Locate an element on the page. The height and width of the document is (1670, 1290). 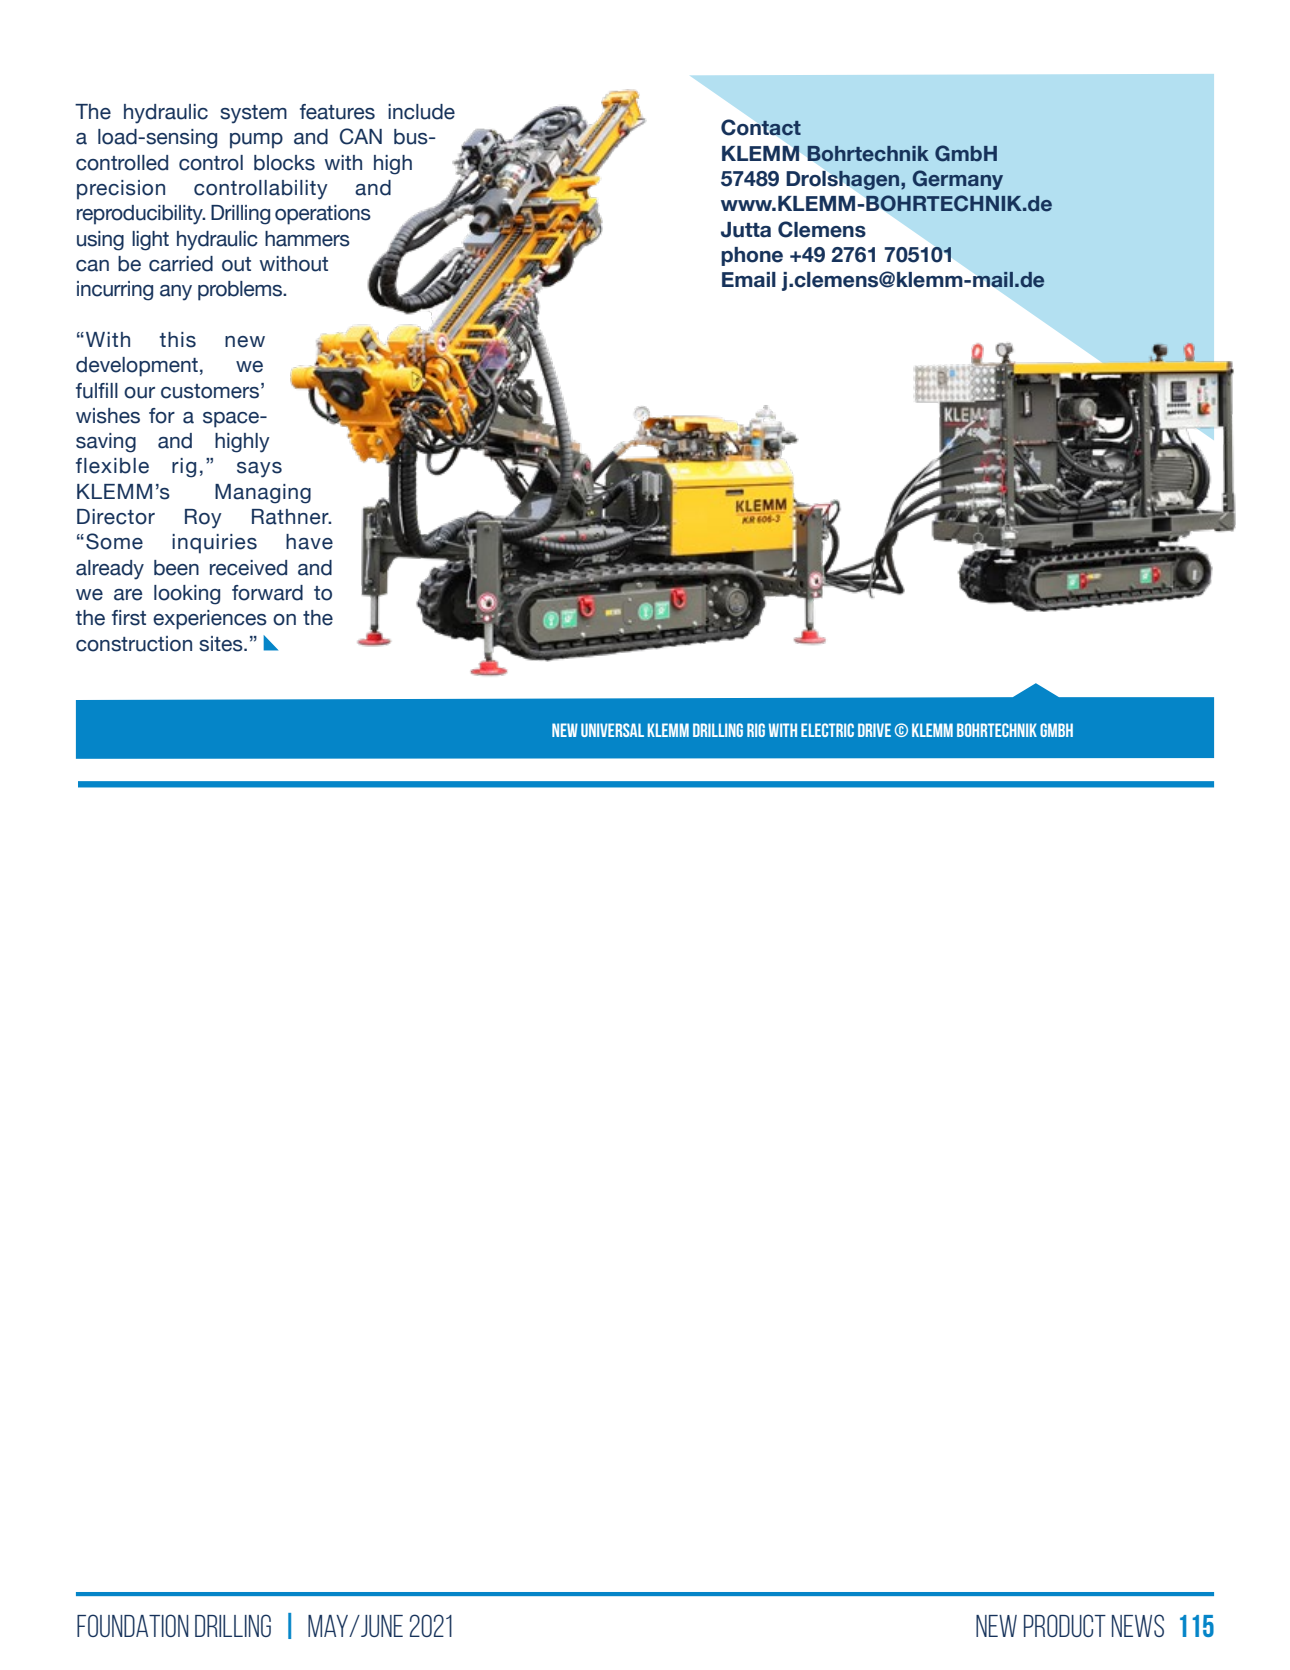
sites is located at coordinates (222, 644).
